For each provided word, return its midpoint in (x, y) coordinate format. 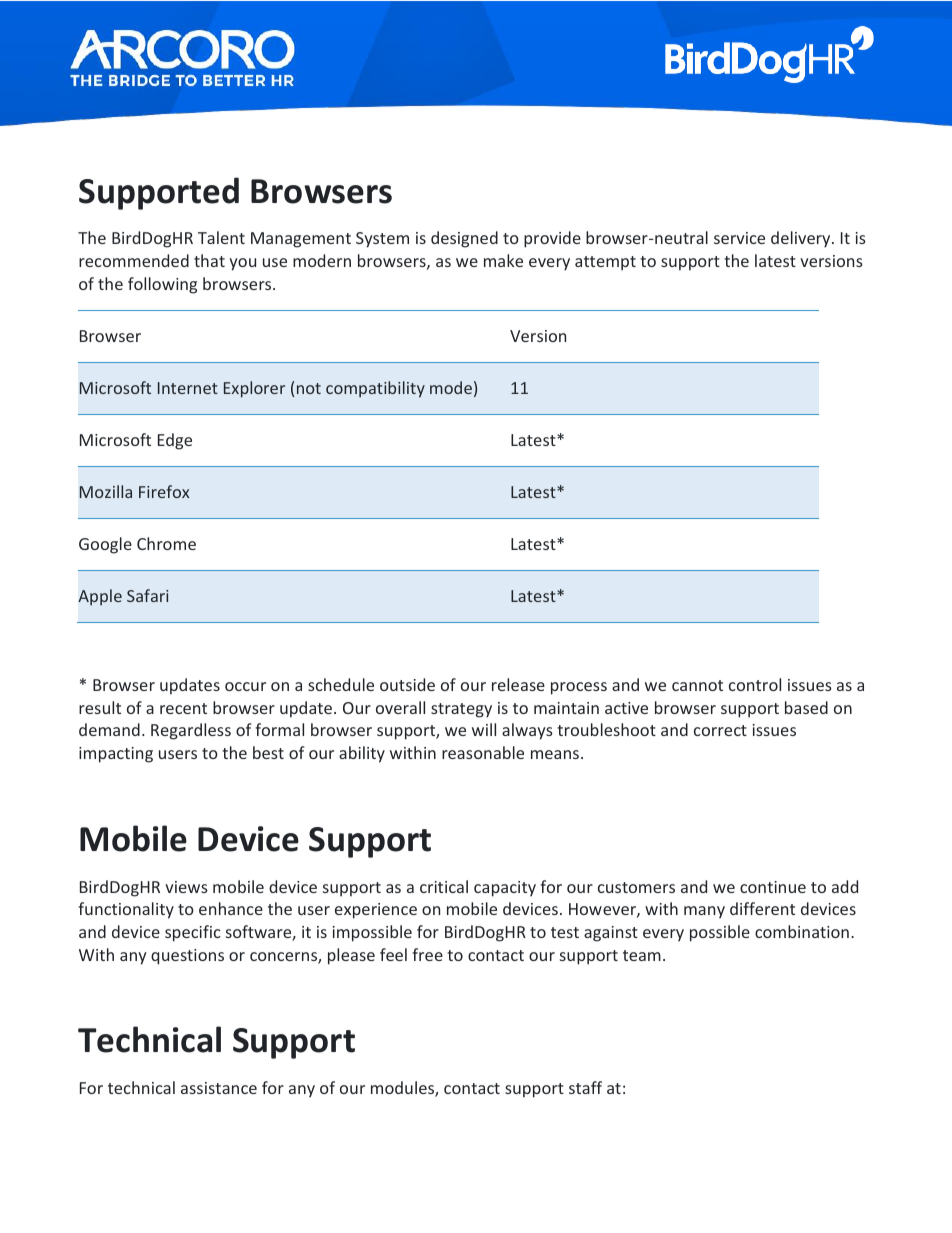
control (755, 684)
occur (245, 686)
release (518, 684)
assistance (219, 1088)
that (209, 260)
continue (773, 887)
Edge (175, 441)
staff (585, 1087)
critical (444, 886)
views (186, 887)
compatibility (375, 389)
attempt (605, 263)
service (739, 238)
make (503, 260)
